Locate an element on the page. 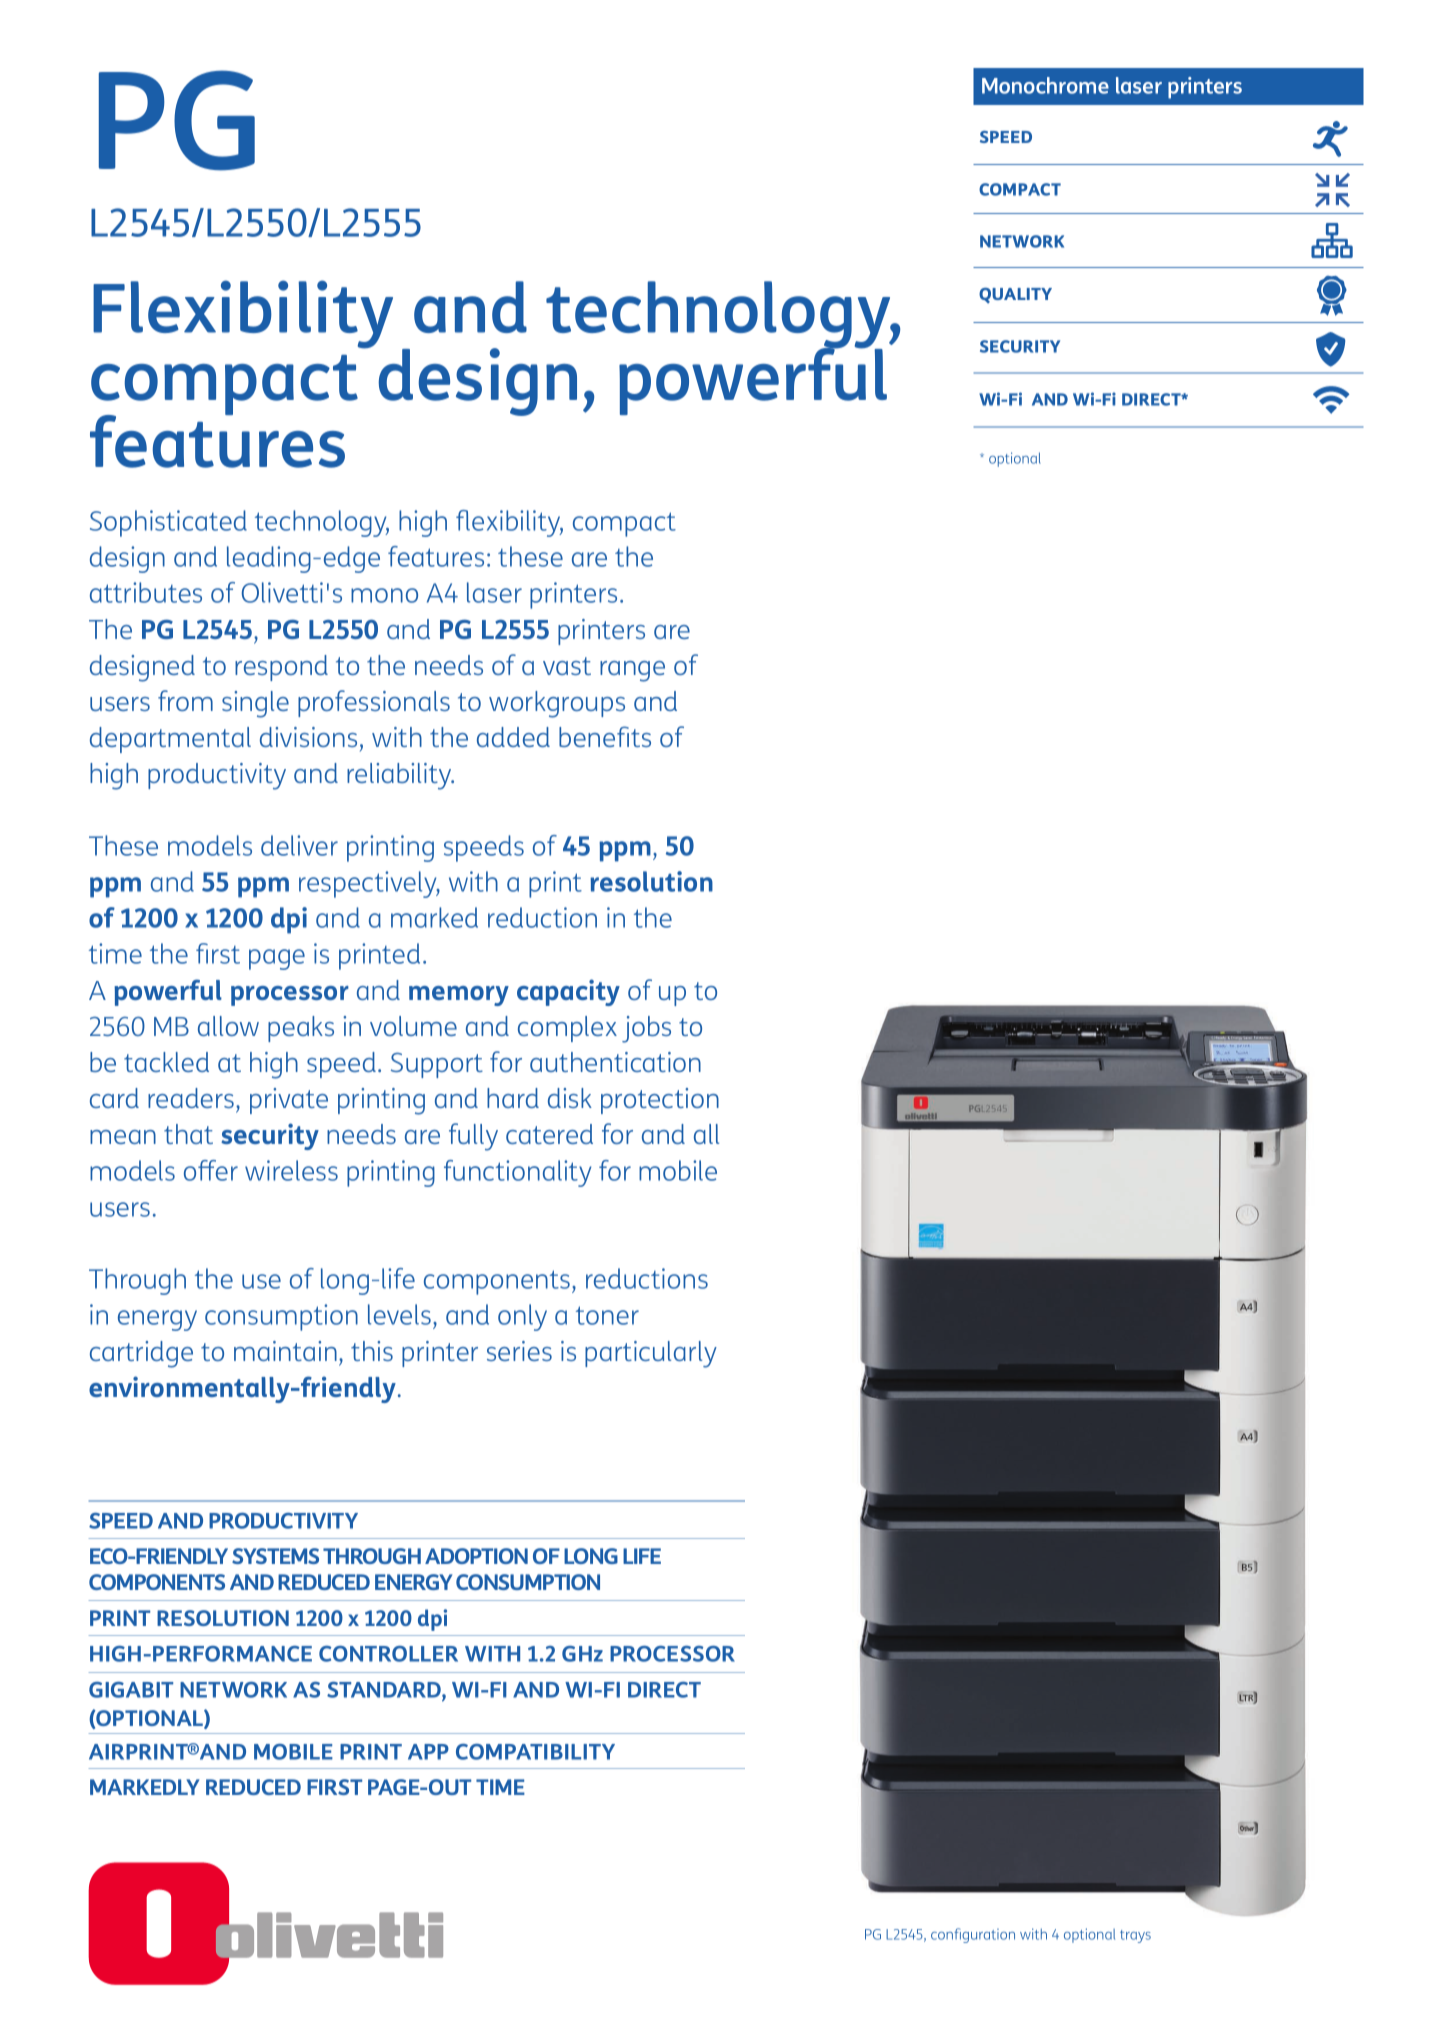 The image size is (1432, 2026). APP is located at coordinates (428, 1752).
